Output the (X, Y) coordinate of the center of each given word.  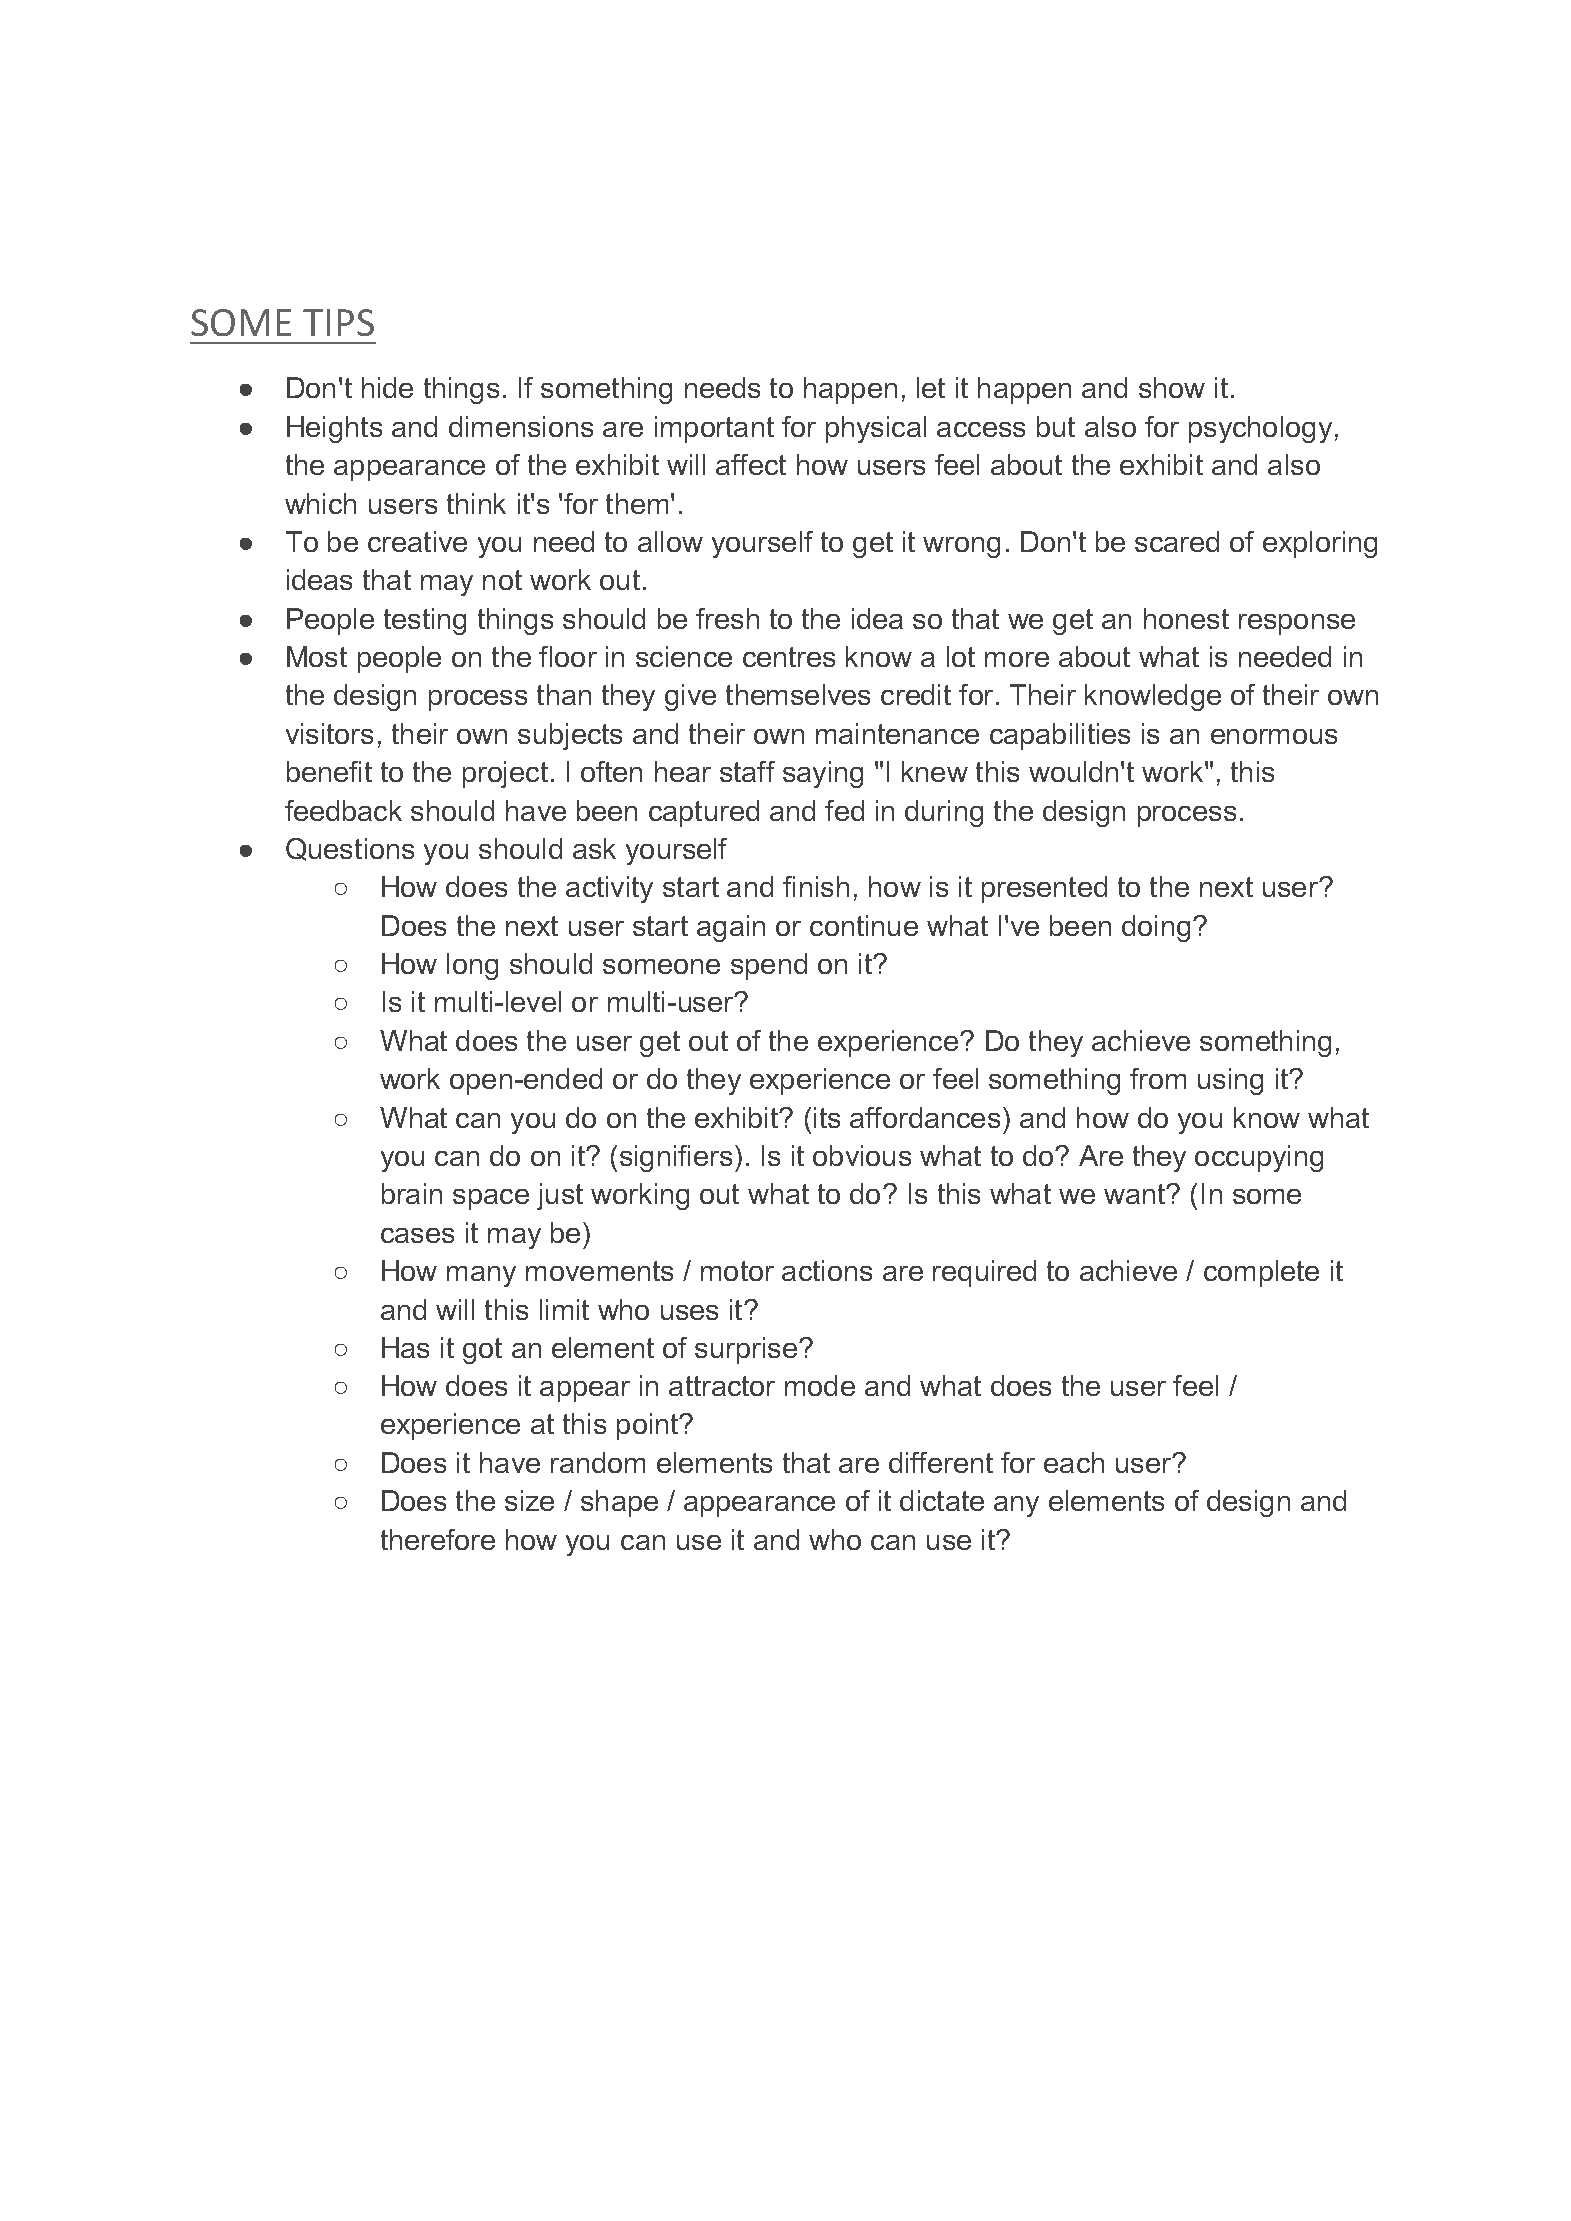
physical (876, 429)
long (472, 966)
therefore (438, 1539)
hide (387, 387)
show (1172, 387)
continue (864, 925)
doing (1156, 928)
